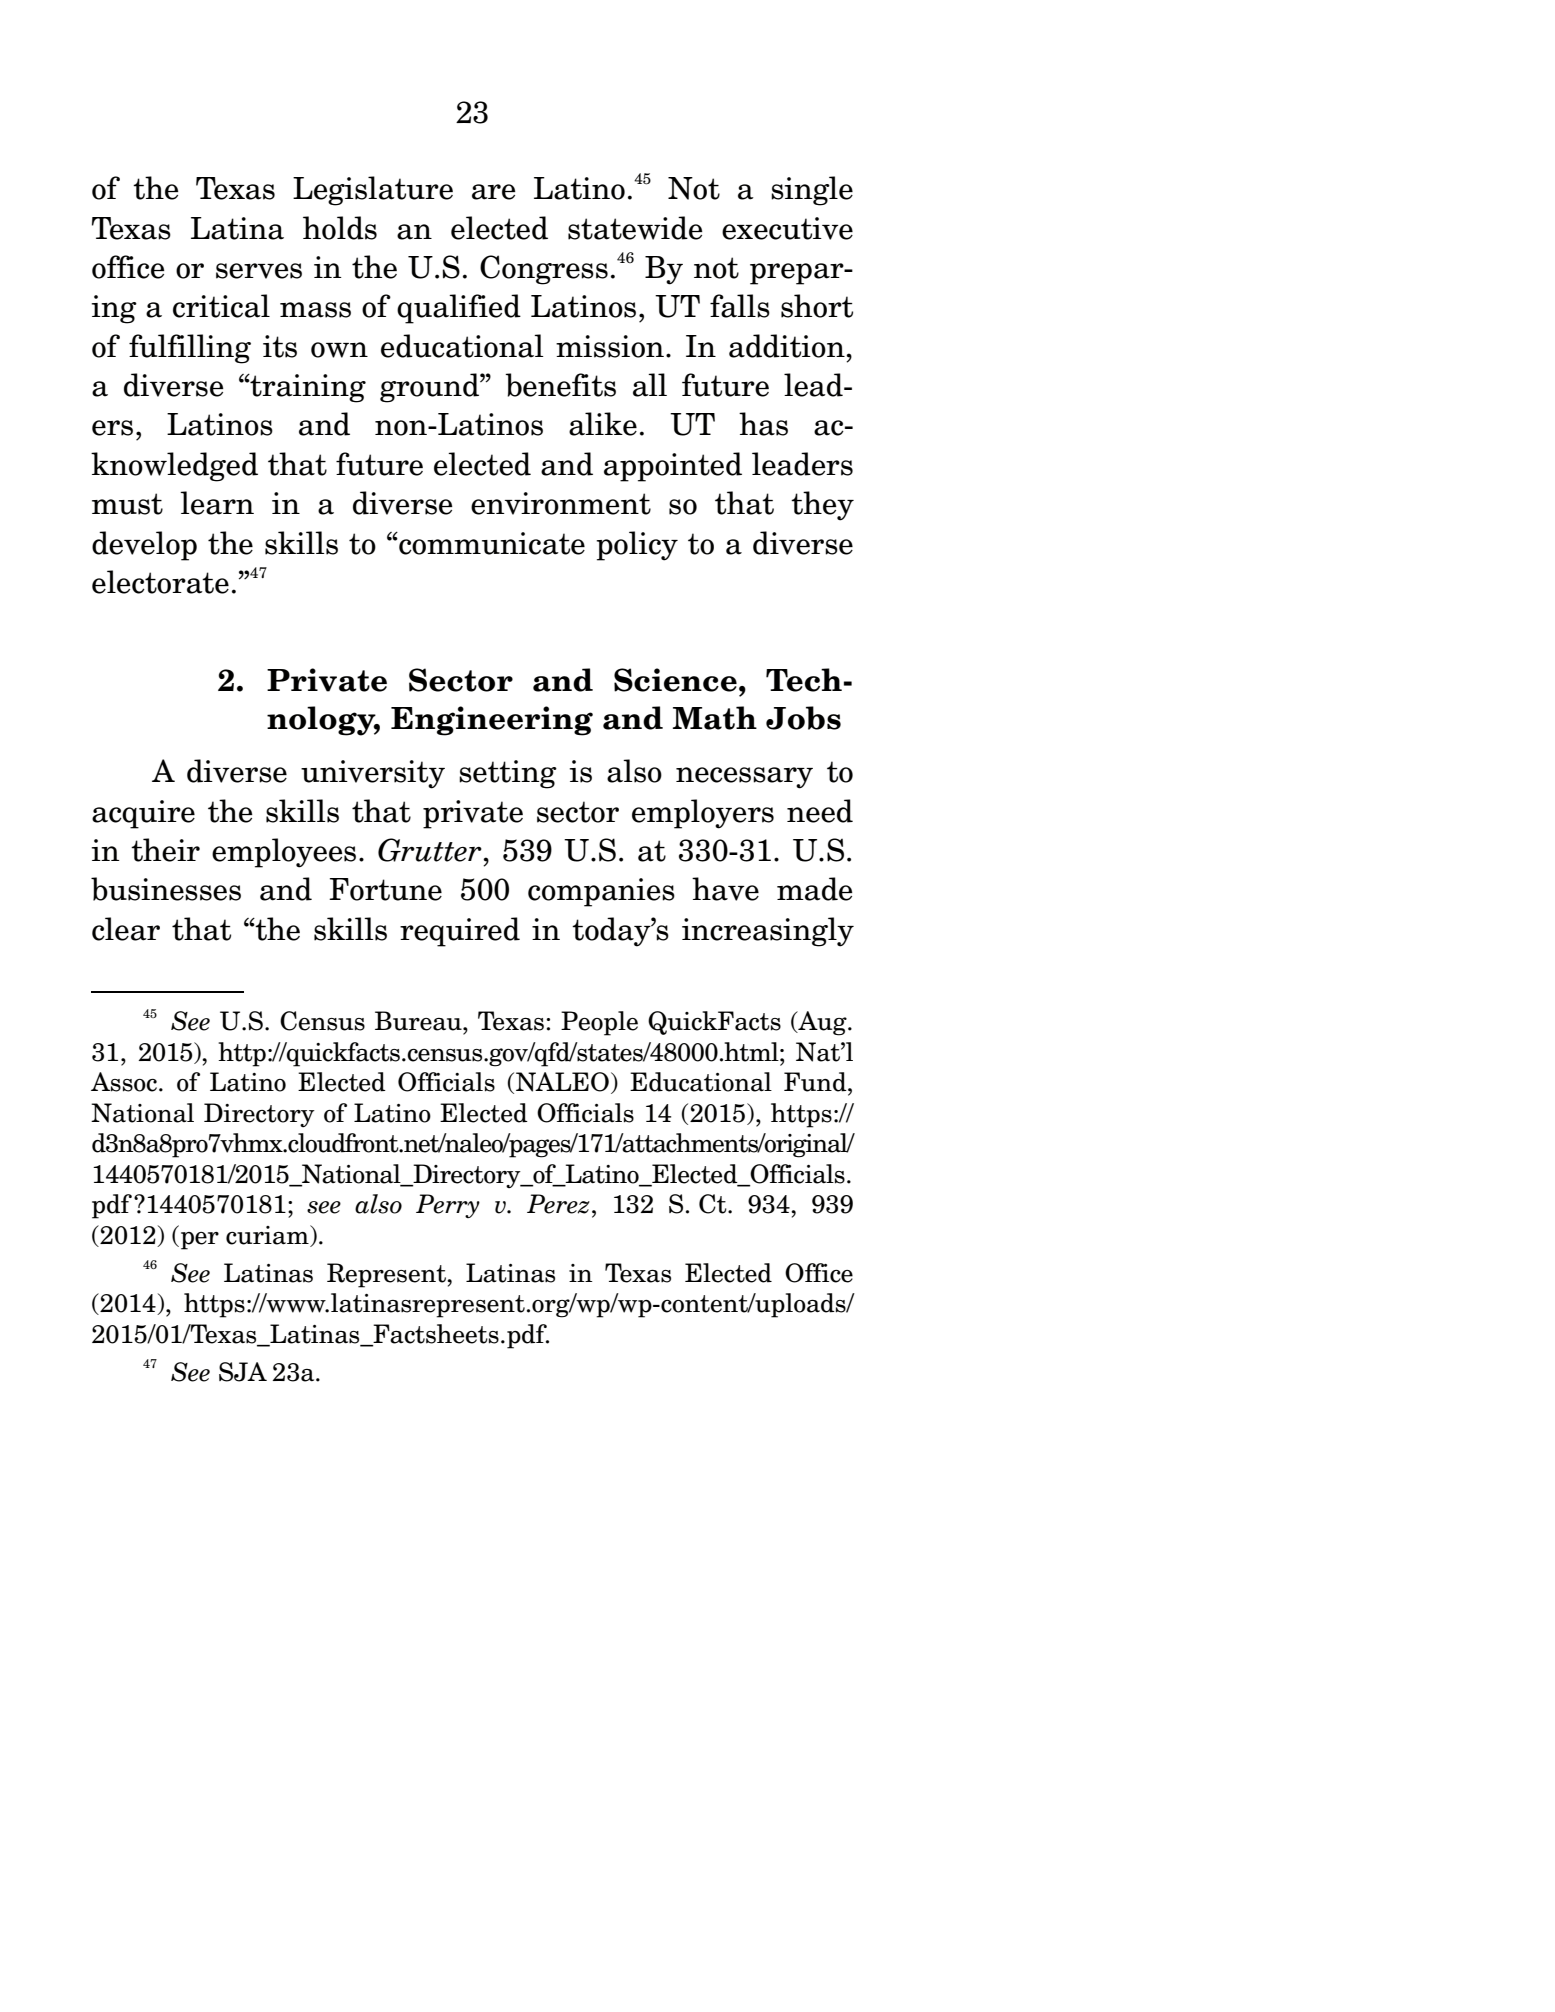  I want to click on executive, so click(787, 228).
